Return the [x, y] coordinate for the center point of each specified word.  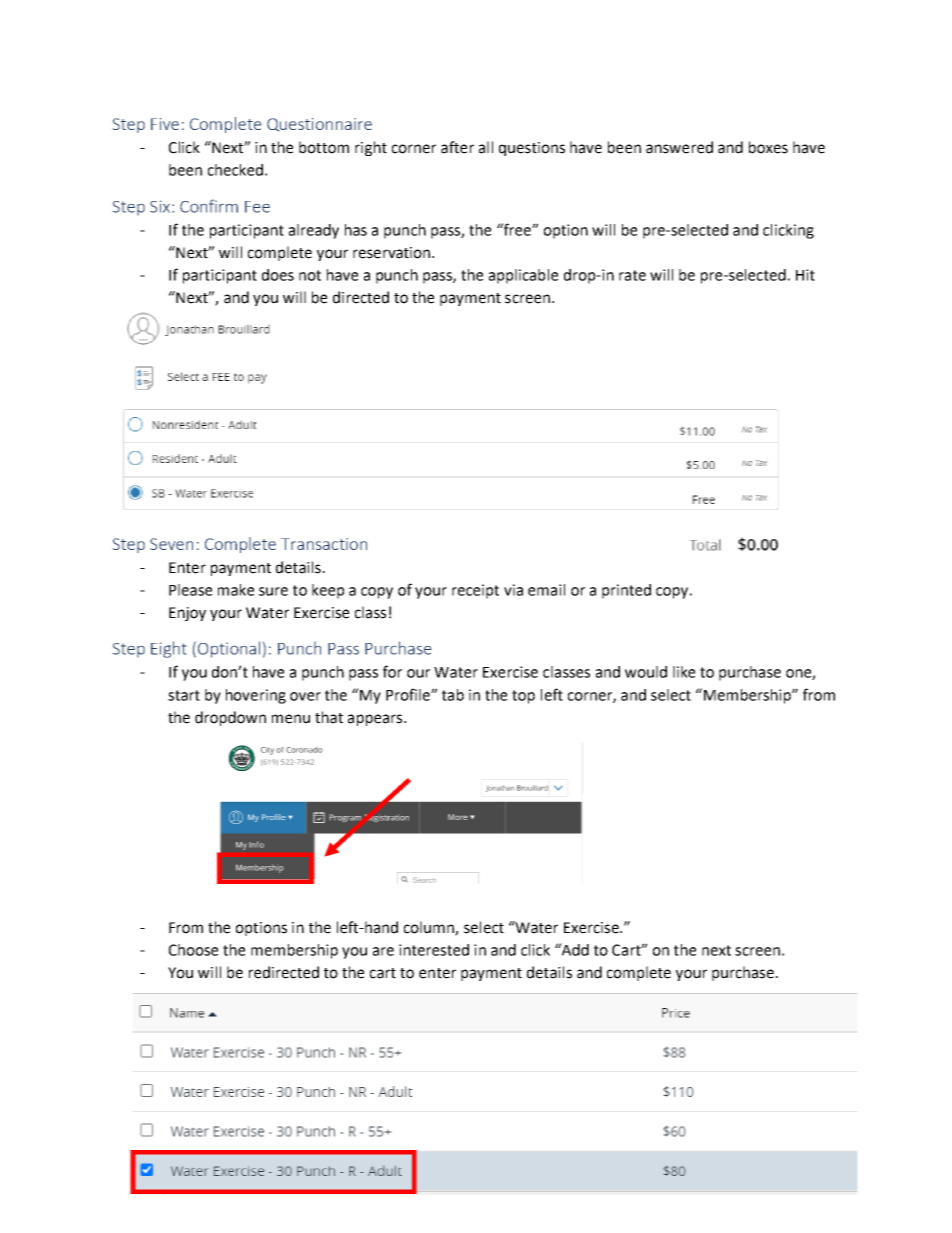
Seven [171, 544]
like [684, 672]
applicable [523, 276]
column [430, 928]
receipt [475, 591]
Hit [805, 275]
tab [453, 695]
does [278, 275]
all [486, 147]
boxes [768, 147]
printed [626, 591]
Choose [193, 950]
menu [291, 719]
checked [235, 170]
